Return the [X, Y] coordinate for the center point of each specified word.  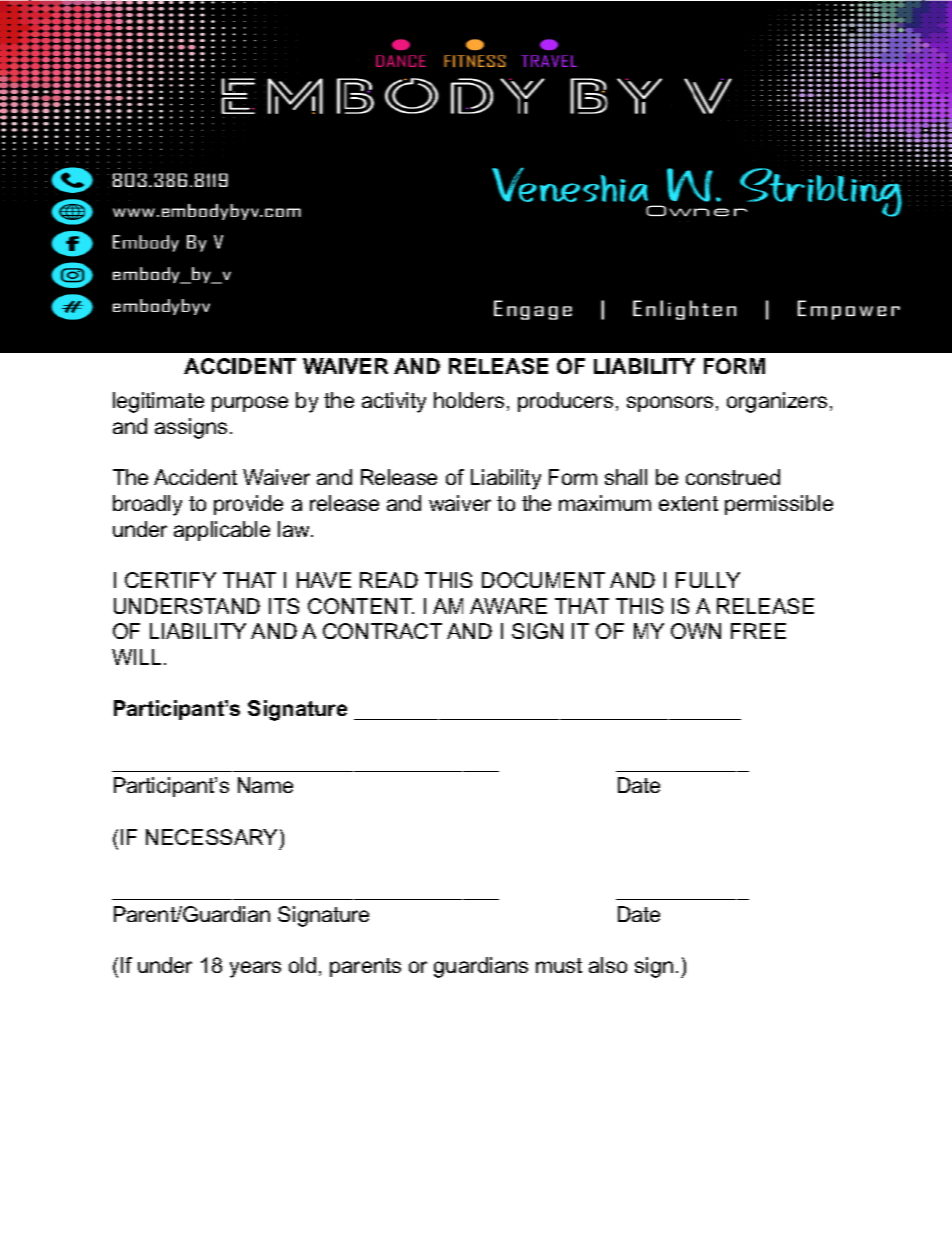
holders [469, 400]
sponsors [670, 404]
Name [265, 785]
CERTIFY [170, 580]
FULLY [708, 580]
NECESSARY [213, 838]
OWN [696, 631]
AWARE [508, 606]
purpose [250, 404]
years [255, 969]
